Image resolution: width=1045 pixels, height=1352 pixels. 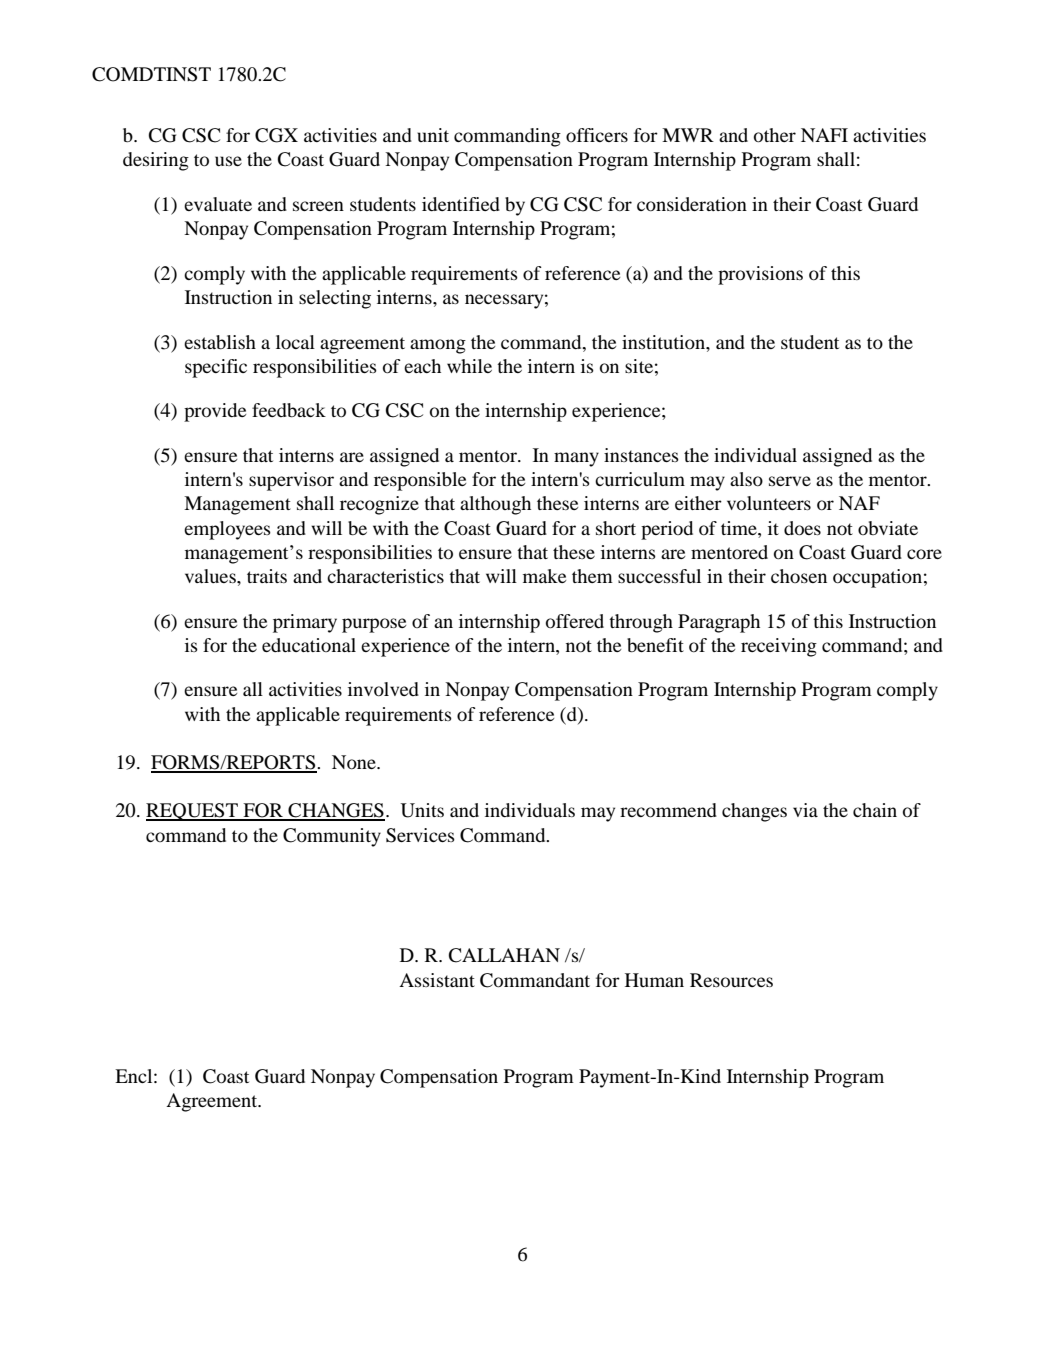 What do you see at coordinates (575, 621) in the screenshot?
I see `offered` at bounding box center [575, 621].
